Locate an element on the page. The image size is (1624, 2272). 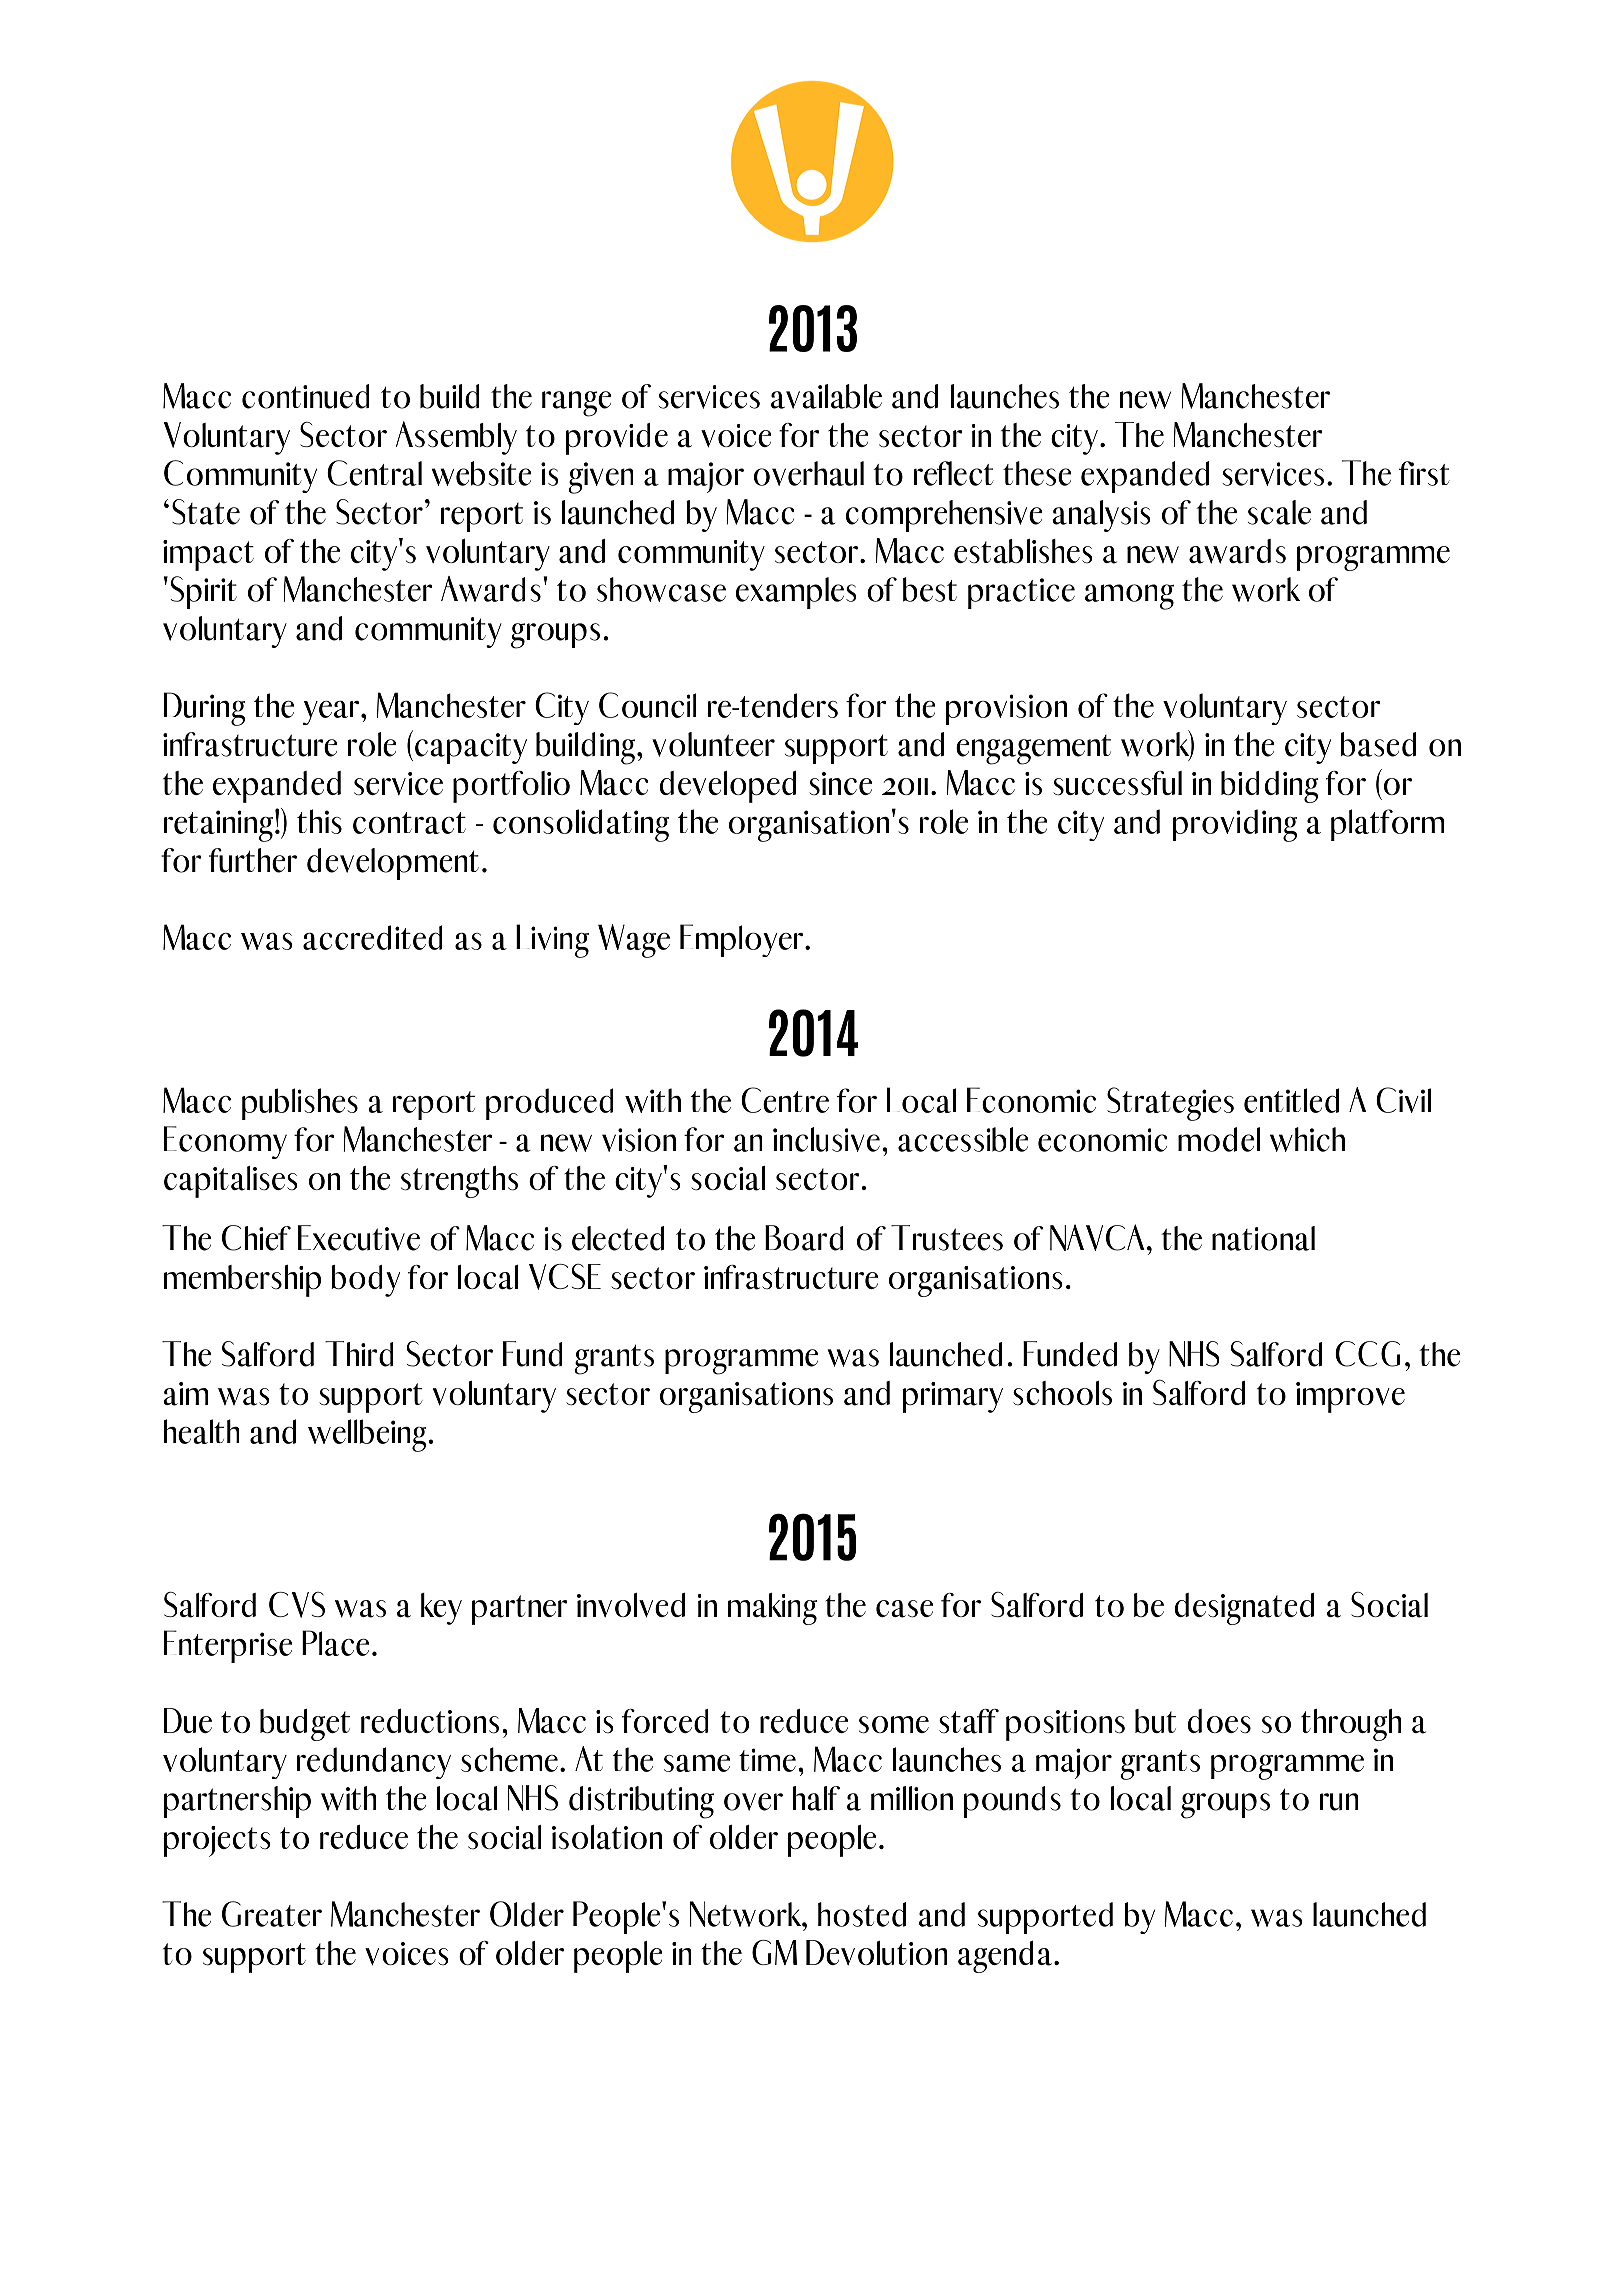
Central is located at coordinates (374, 473).
